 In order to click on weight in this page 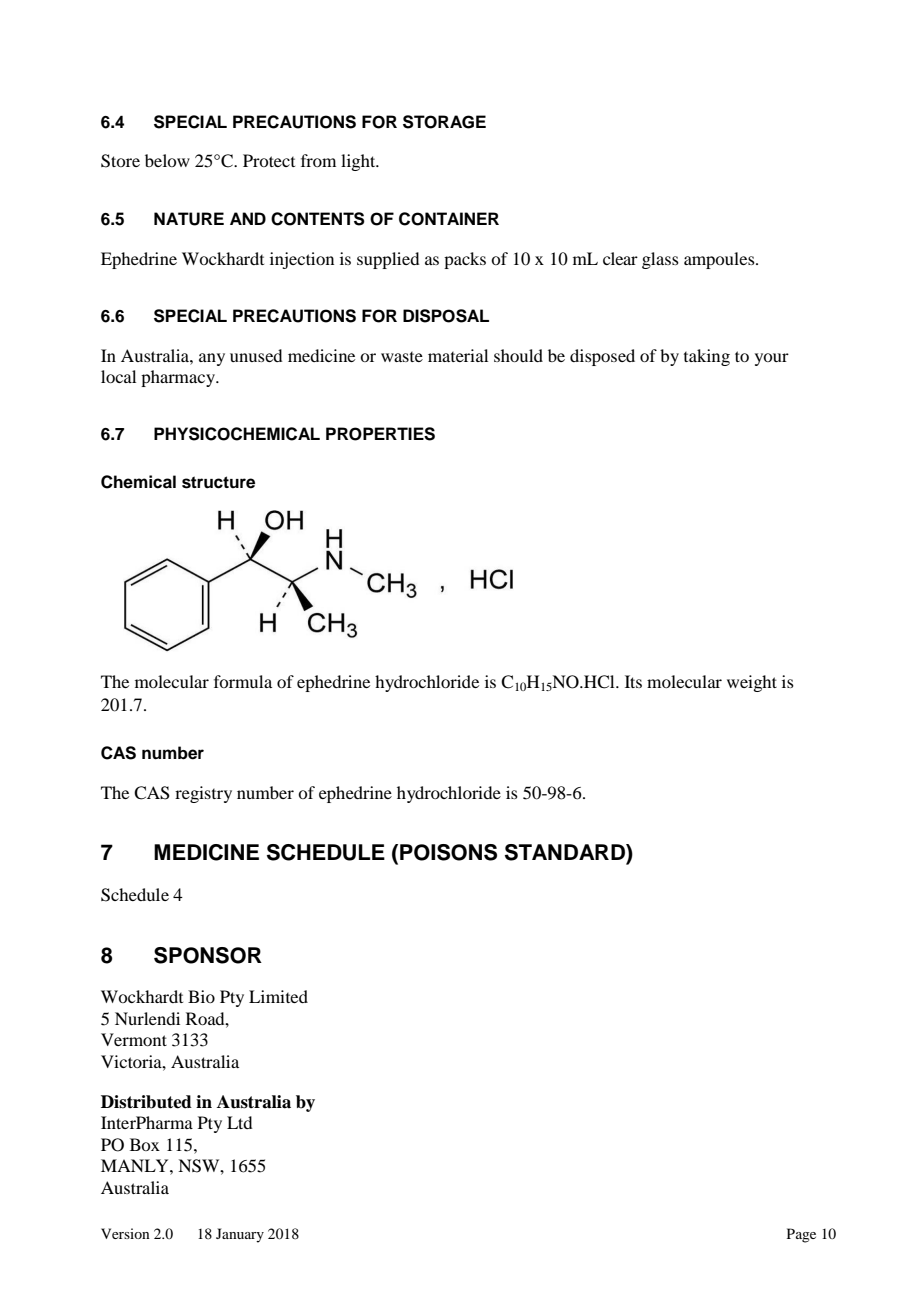, I will do `click(752, 683)`.
